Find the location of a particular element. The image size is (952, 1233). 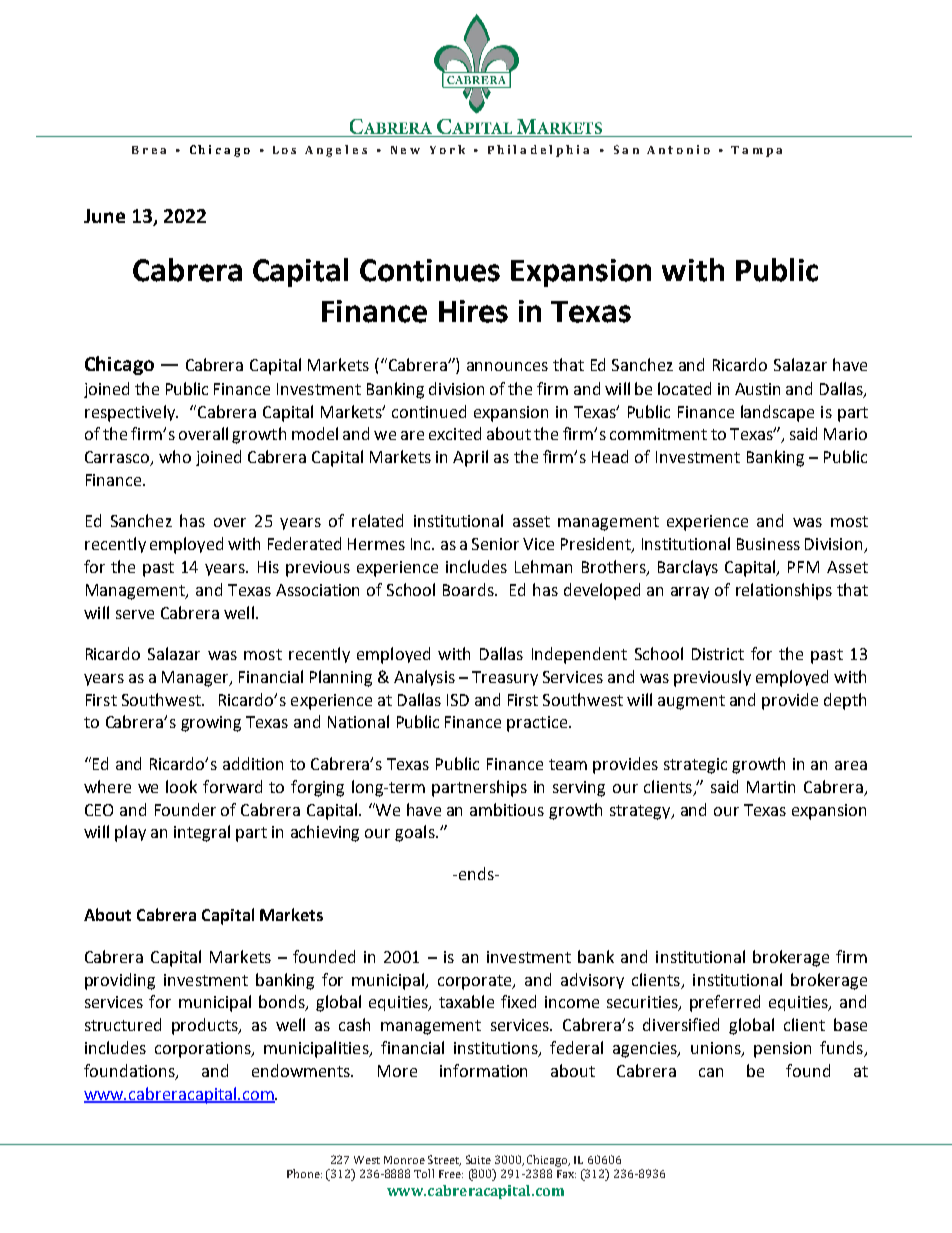

Los is located at coordinates (284, 150).
